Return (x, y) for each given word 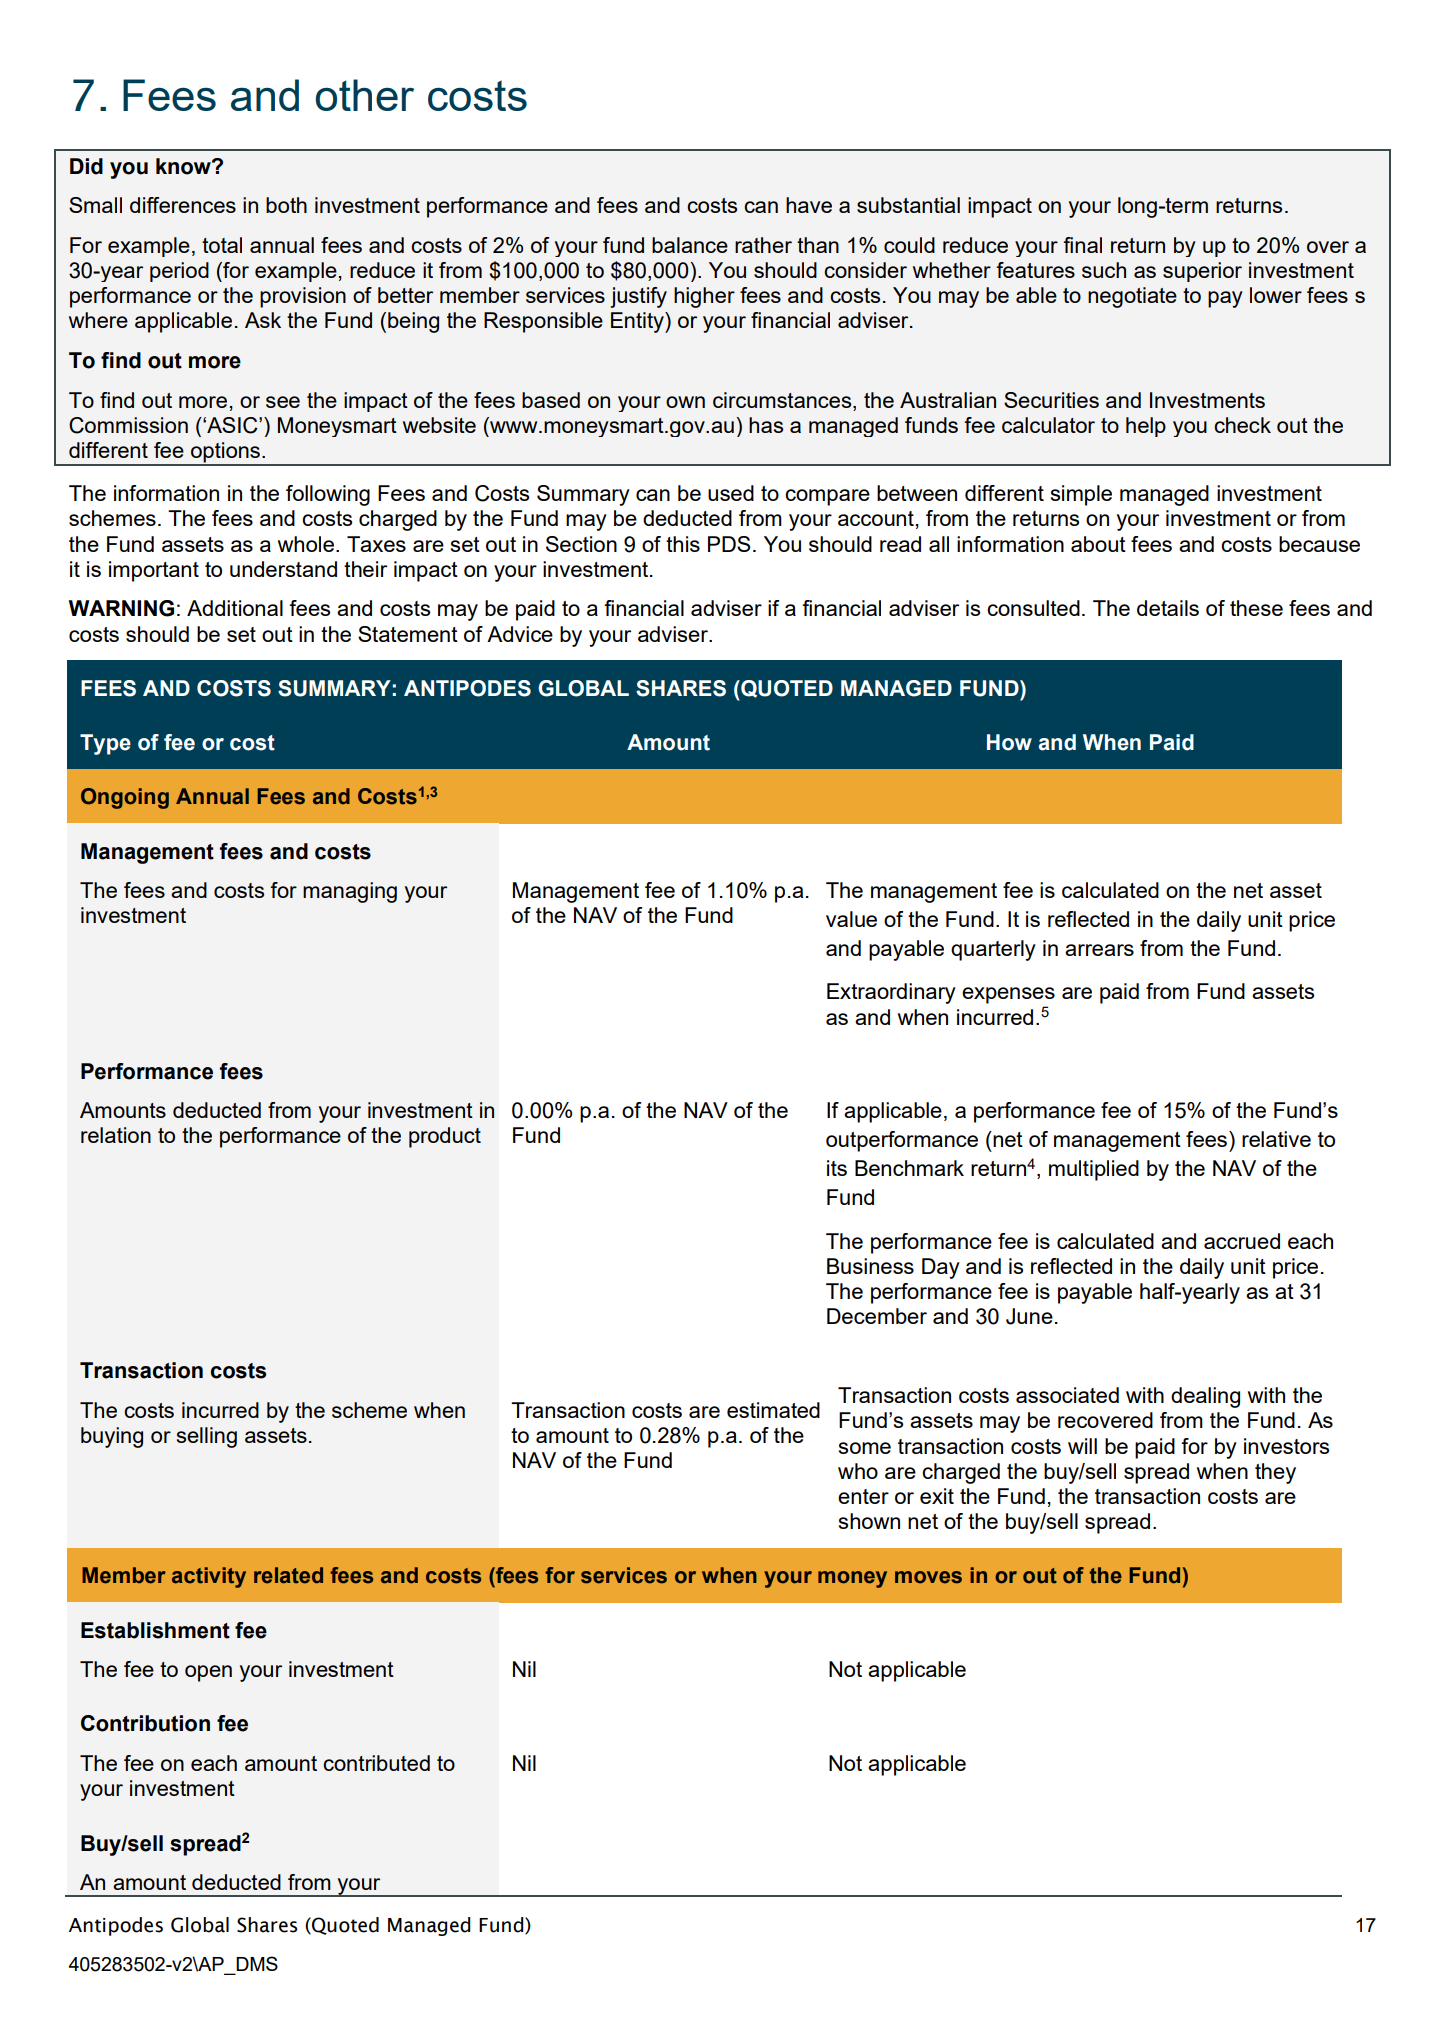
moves (928, 1577)
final (1082, 245)
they (1275, 1473)
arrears (1099, 950)
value (851, 919)
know (184, 166)
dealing (1205, 1397)
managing (350, 892)
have (809, 205)
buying (112, 1437)
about (1098, 544)
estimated (773, 1410)
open (208, 1673)
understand (283, 569)
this (683, 544)
